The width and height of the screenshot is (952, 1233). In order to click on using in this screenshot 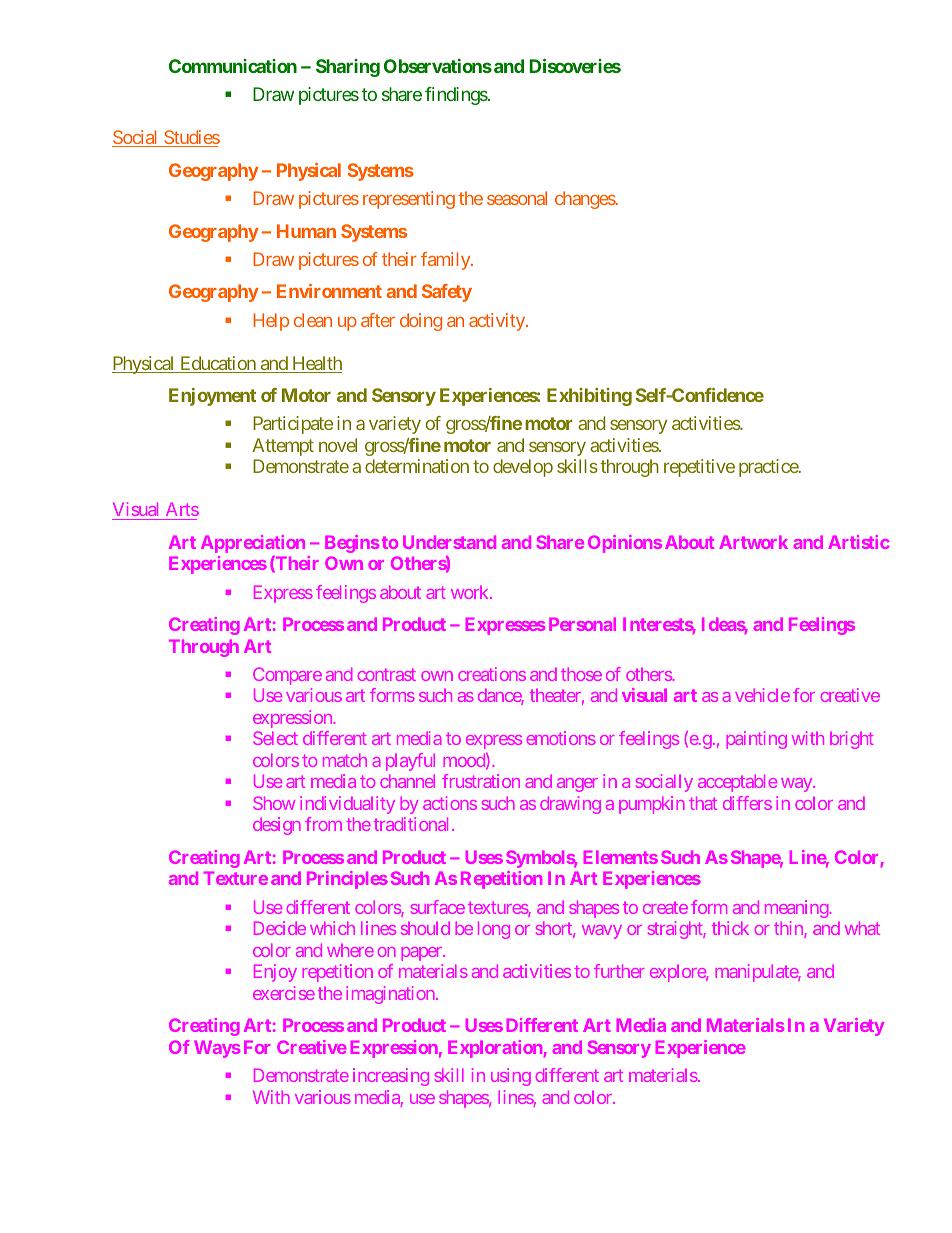, I will do `click(511, 1077)`.
